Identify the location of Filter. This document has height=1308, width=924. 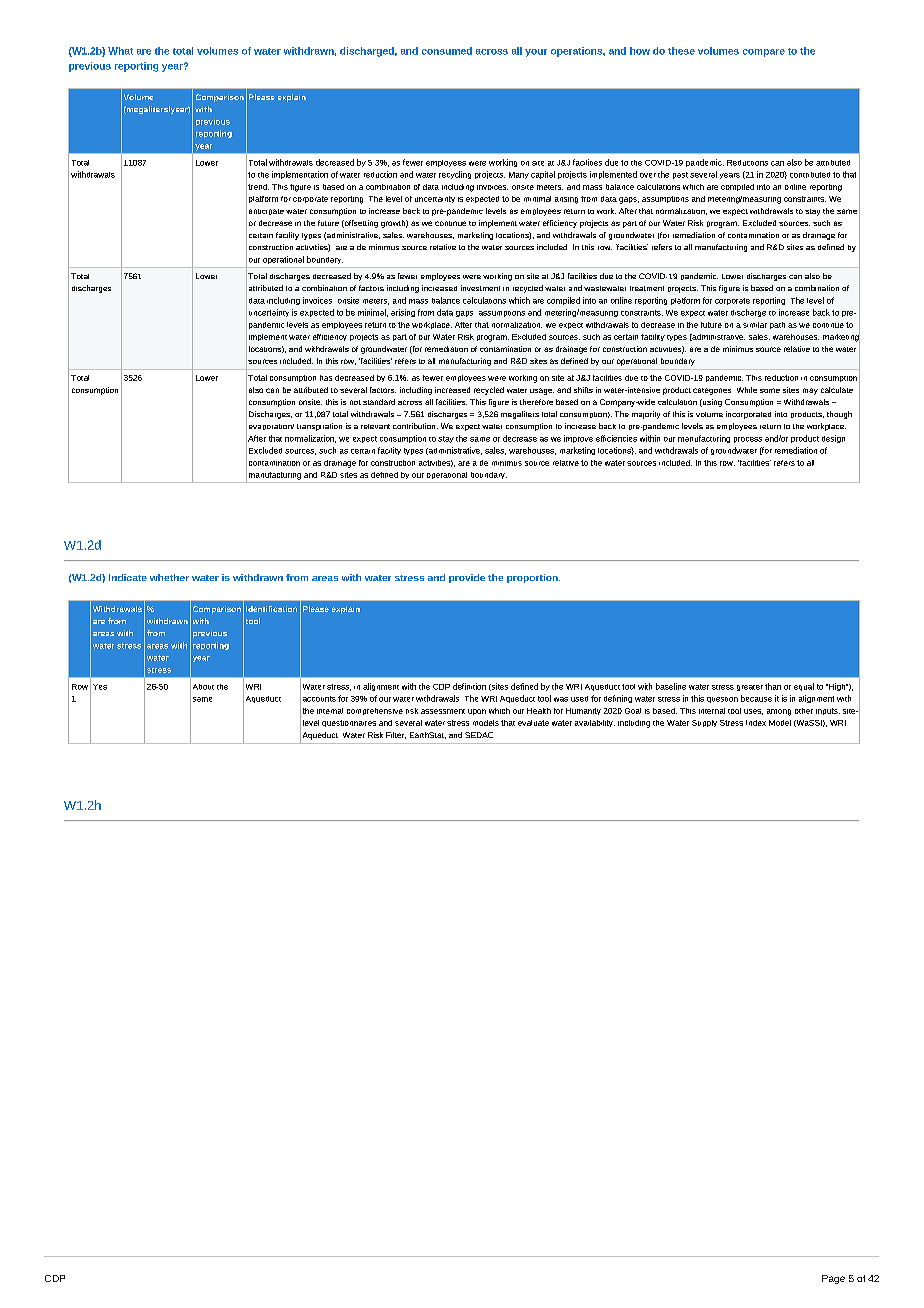
(396, 735).
